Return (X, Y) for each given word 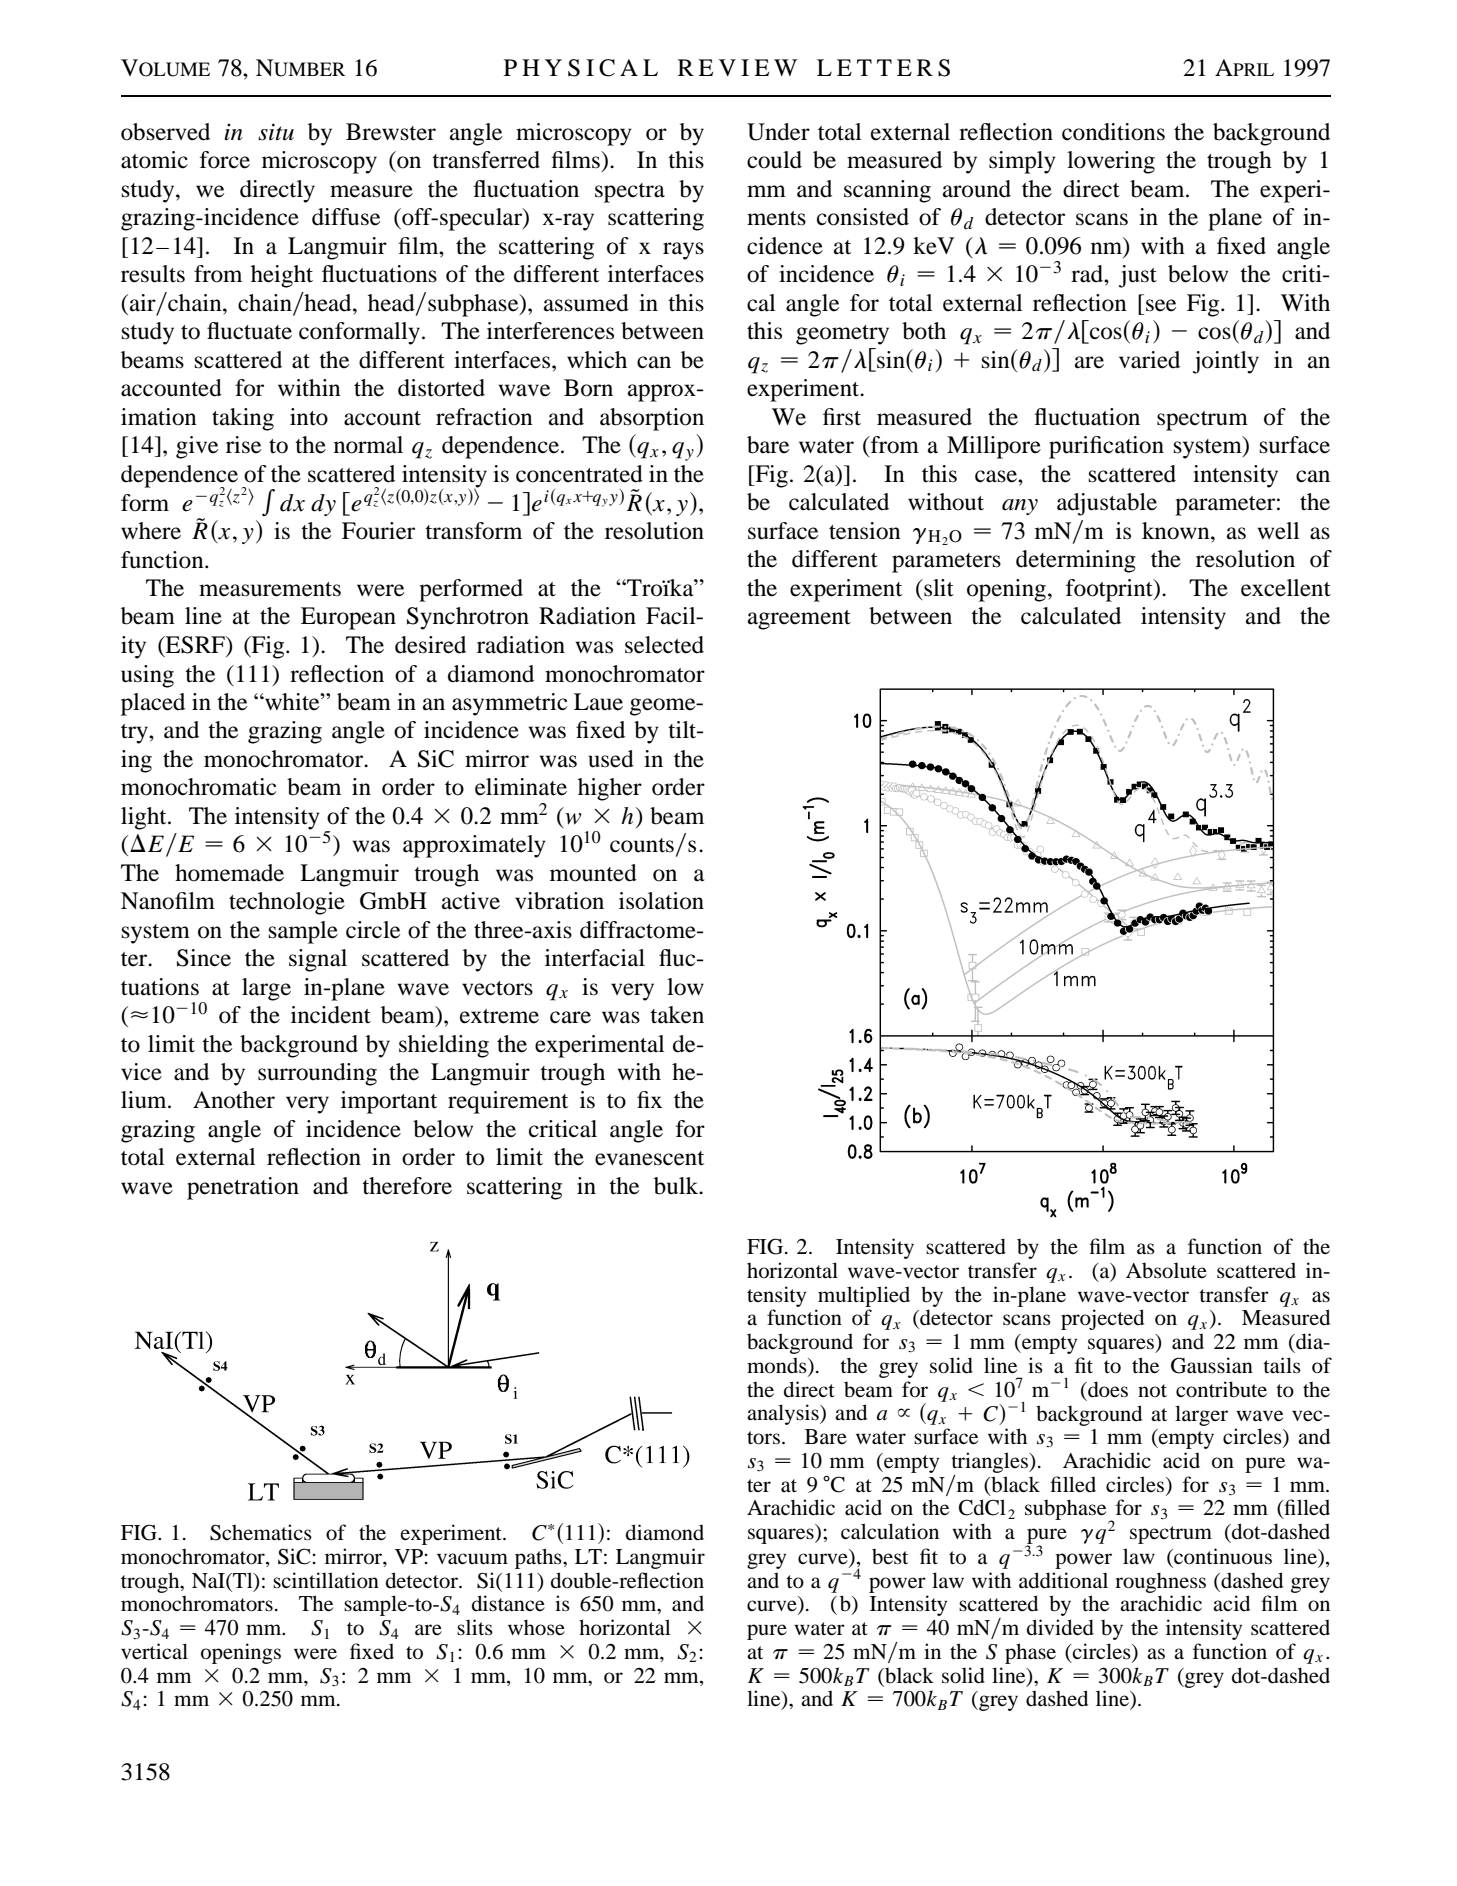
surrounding (317, 1074)
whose (536, 1627)
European (348, 618)
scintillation (326, 1580)
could (774, 160)
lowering (1111, 162)
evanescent (649, 1158)
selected (664, 645)
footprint (1110, 590)
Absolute (1166, 1271)
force (225, 160)
